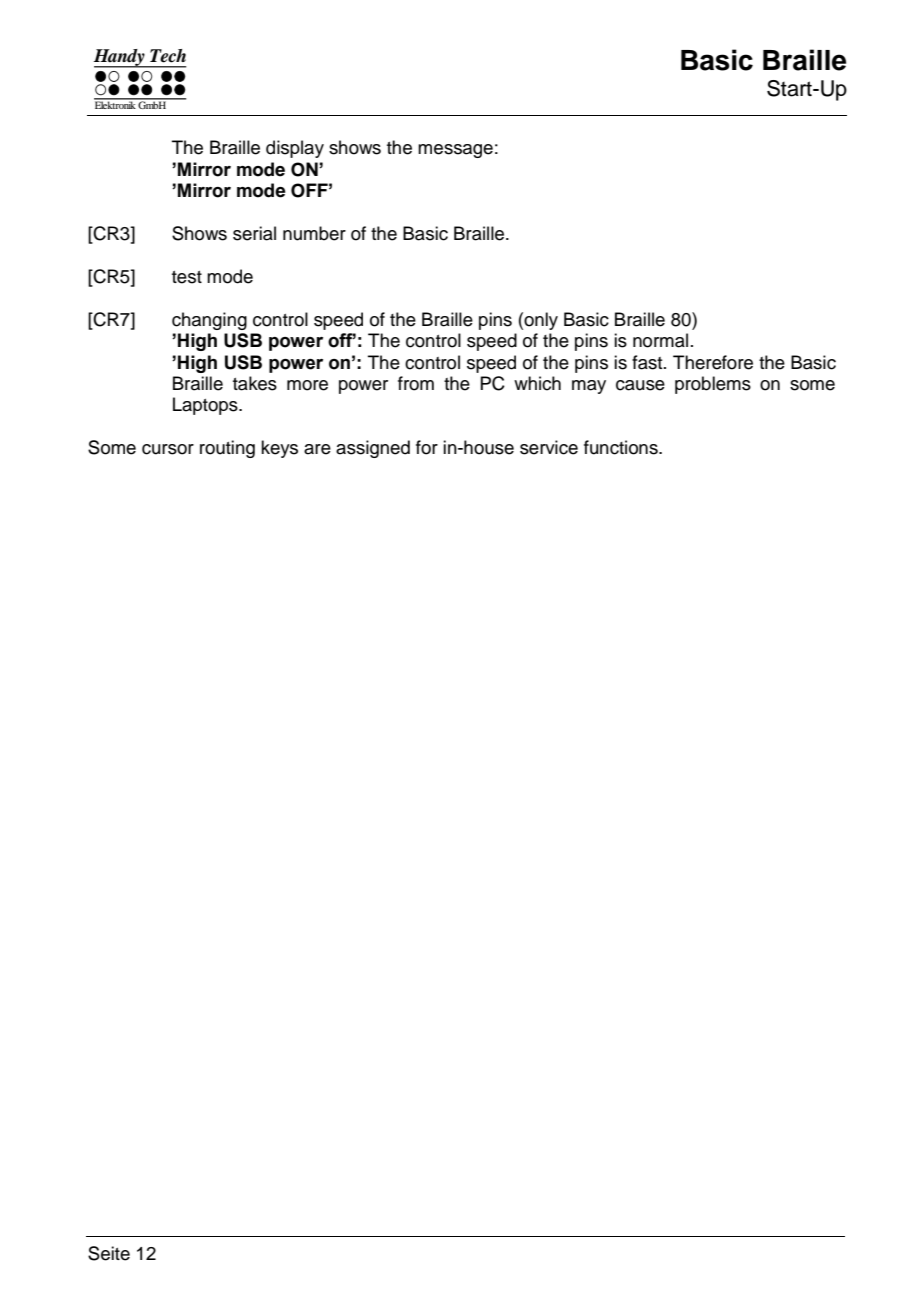 The height and width of the document is (1308, 924). I want to click on Tech, so click(168, 56).
